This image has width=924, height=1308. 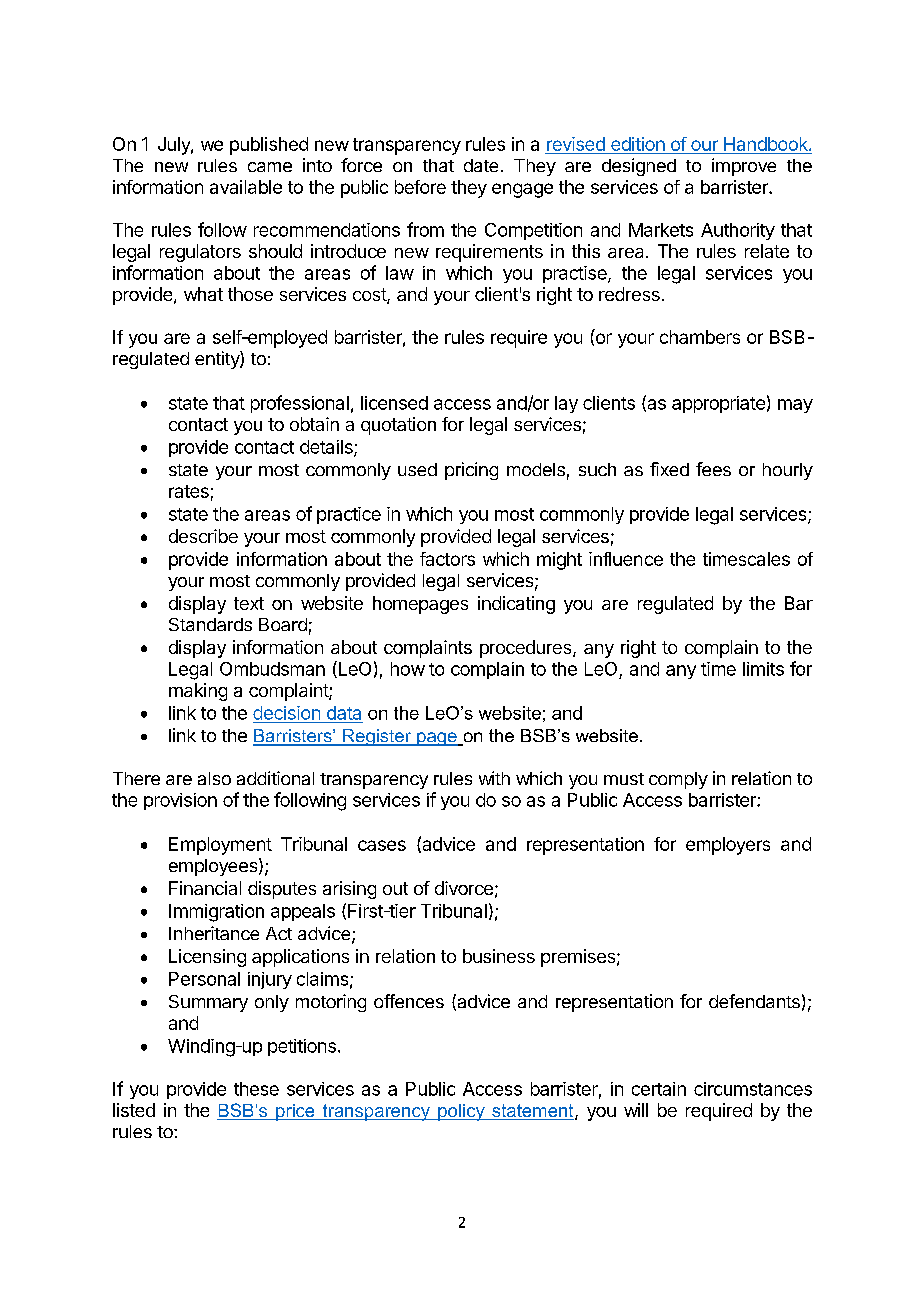 What do you see at coordinates (461, 1112) in the image?
I see `policy` at bounding box center [461, 1112].
